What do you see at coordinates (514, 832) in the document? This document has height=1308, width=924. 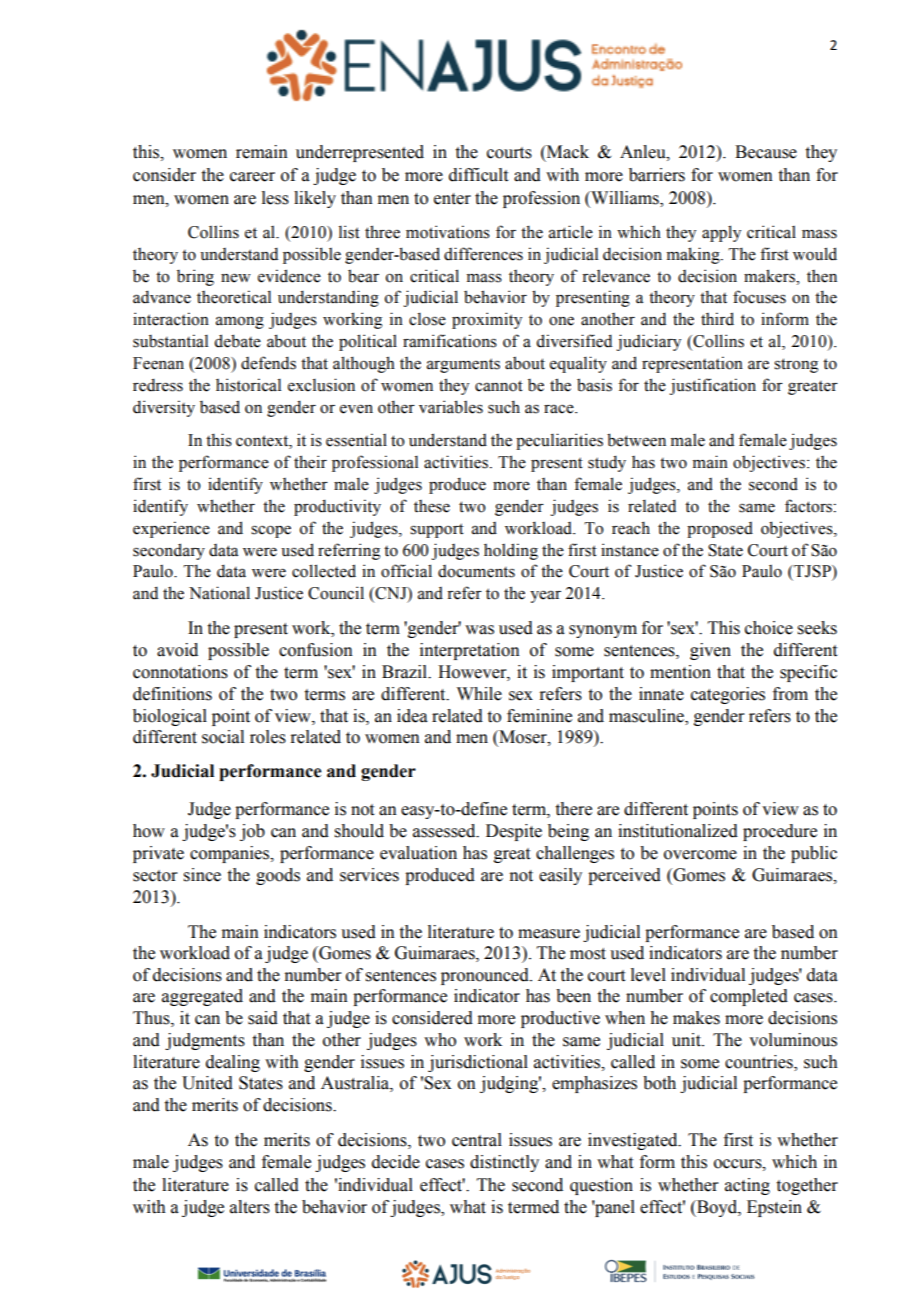 I see `Despite` at bounding box center [514, 832].
